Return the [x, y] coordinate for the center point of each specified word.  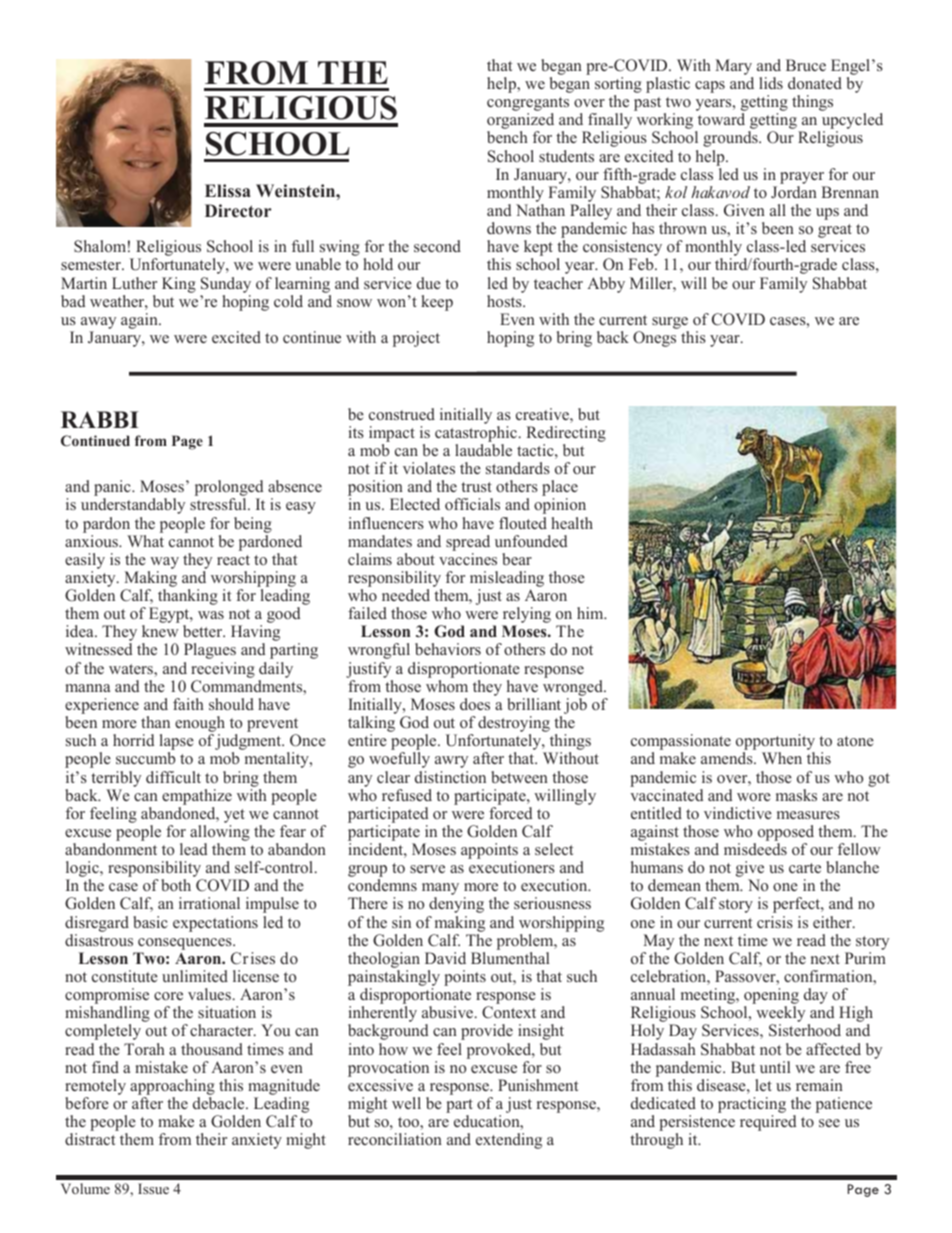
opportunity [775, 743]
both [176, 885]
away [98, 323]
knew [160, 631]
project [416, 339]
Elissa [228, 191]
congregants [528, 105]
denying [456, 905]
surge [670, 323]
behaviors [448, 649]
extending [509, 1141]
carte [805, 868]
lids [771, 83]
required [768, 1123]
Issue [153, 1188]
